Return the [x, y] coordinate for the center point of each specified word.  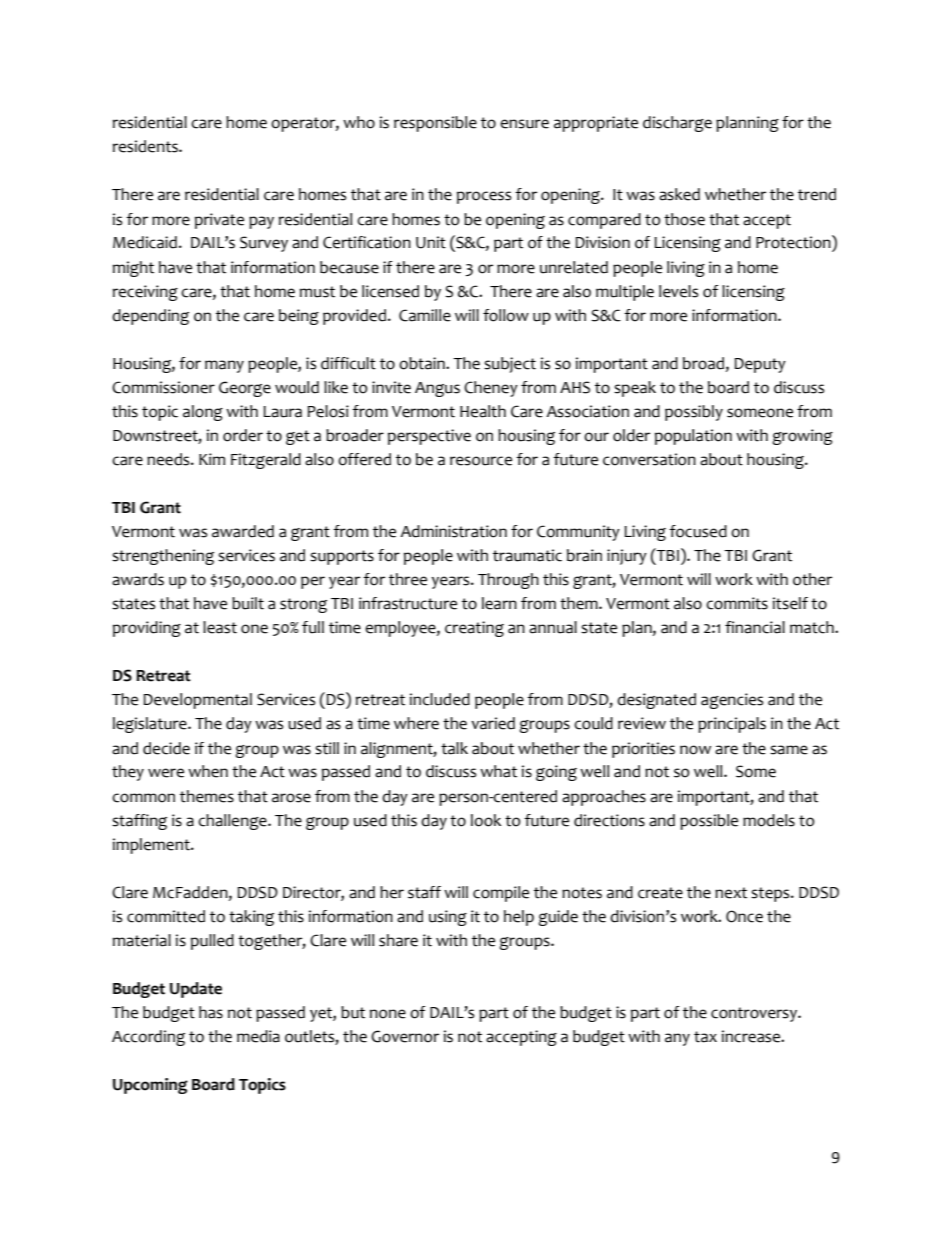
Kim [212, 459]
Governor [405, 1036]
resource [481, 461]
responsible [435, 124]
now [695, 750]
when [208, 771]
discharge [677, 124]
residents [146, 146]
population [693, 437]
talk [454, 748]
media [258, 1036]
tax [705, 1037]
